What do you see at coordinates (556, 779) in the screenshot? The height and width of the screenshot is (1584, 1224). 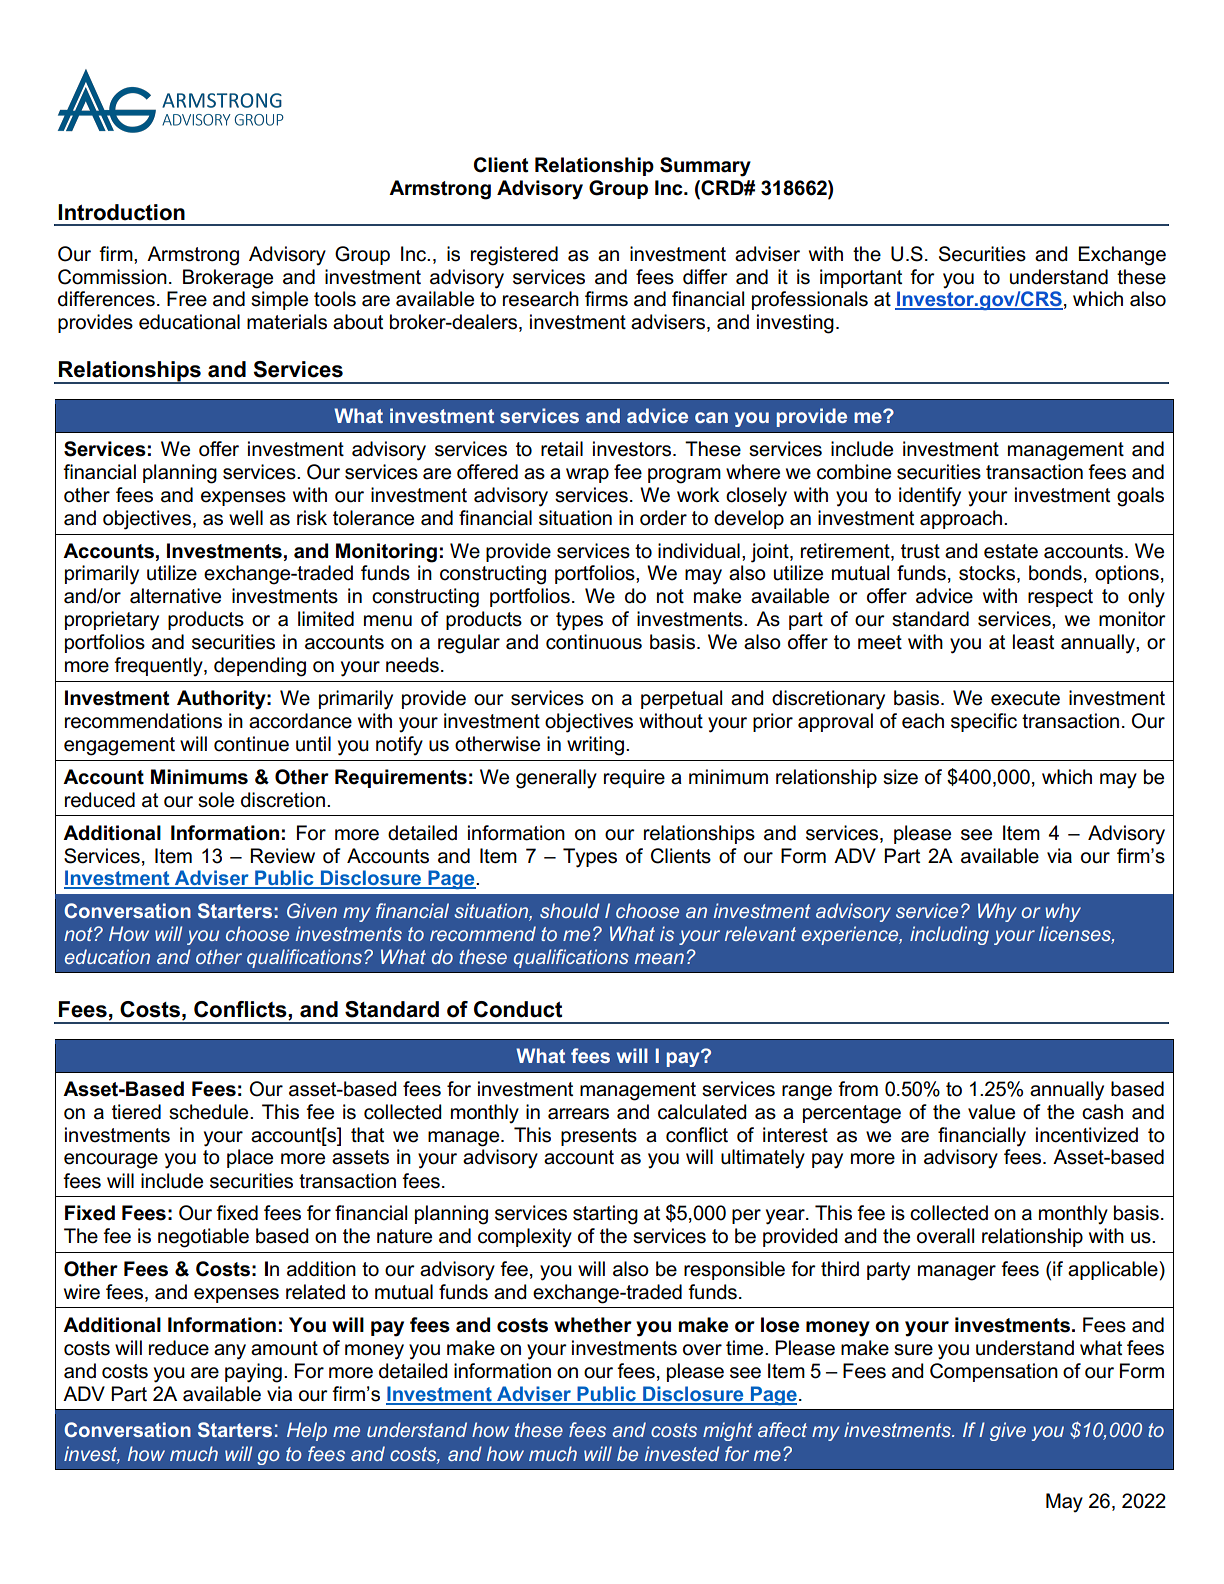 I see `generally` at bounding box center [556, 779].
